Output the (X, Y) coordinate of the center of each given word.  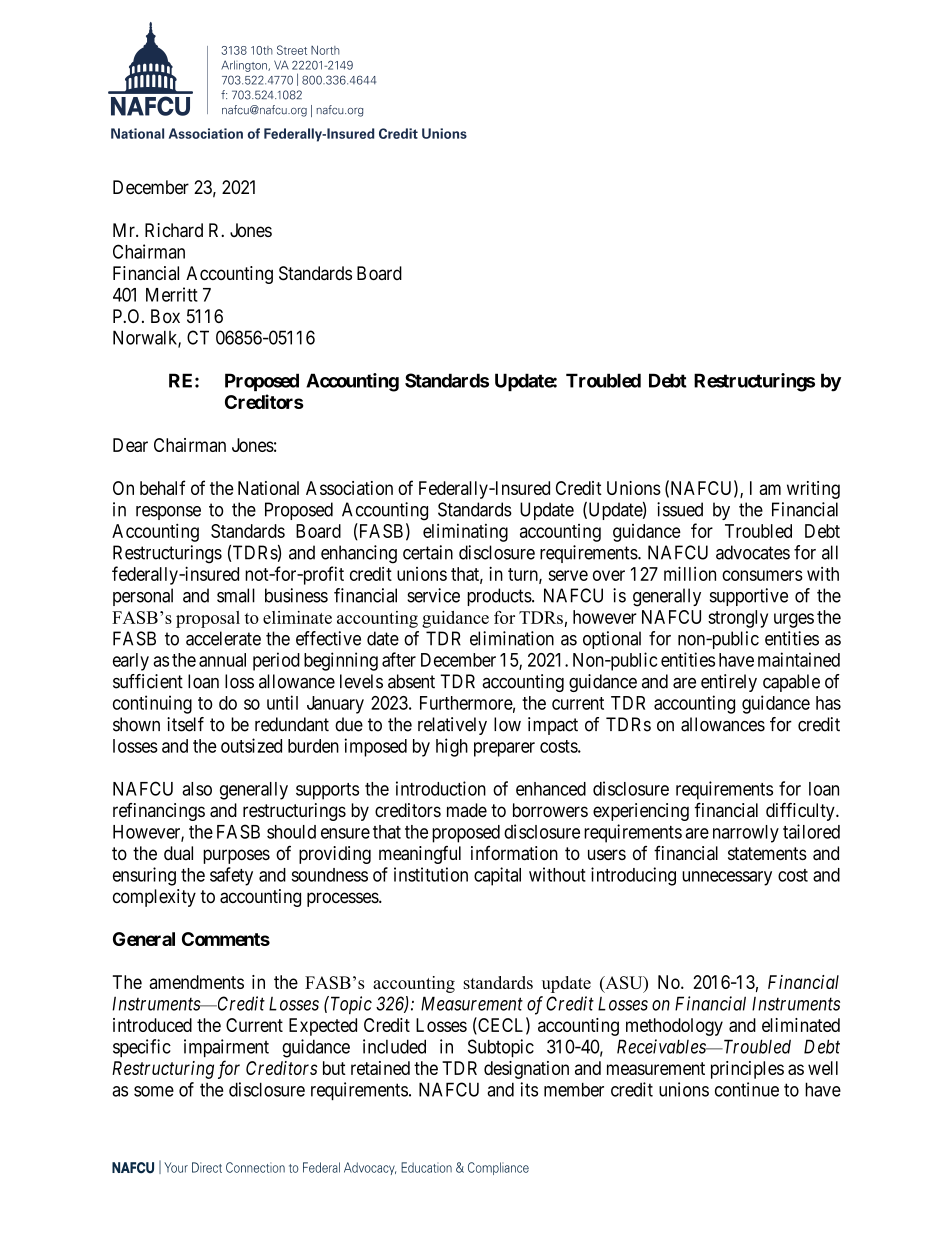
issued (680, 509)
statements (767, 853)
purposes (236, 856)
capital (497, 876)
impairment (226, 1048)
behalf (163, 487)
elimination (512, 638)
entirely (729, 683)
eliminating (465, 533)
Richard (174, 230)
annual (222, 660)
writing (813, 490)
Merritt (172, 294)
